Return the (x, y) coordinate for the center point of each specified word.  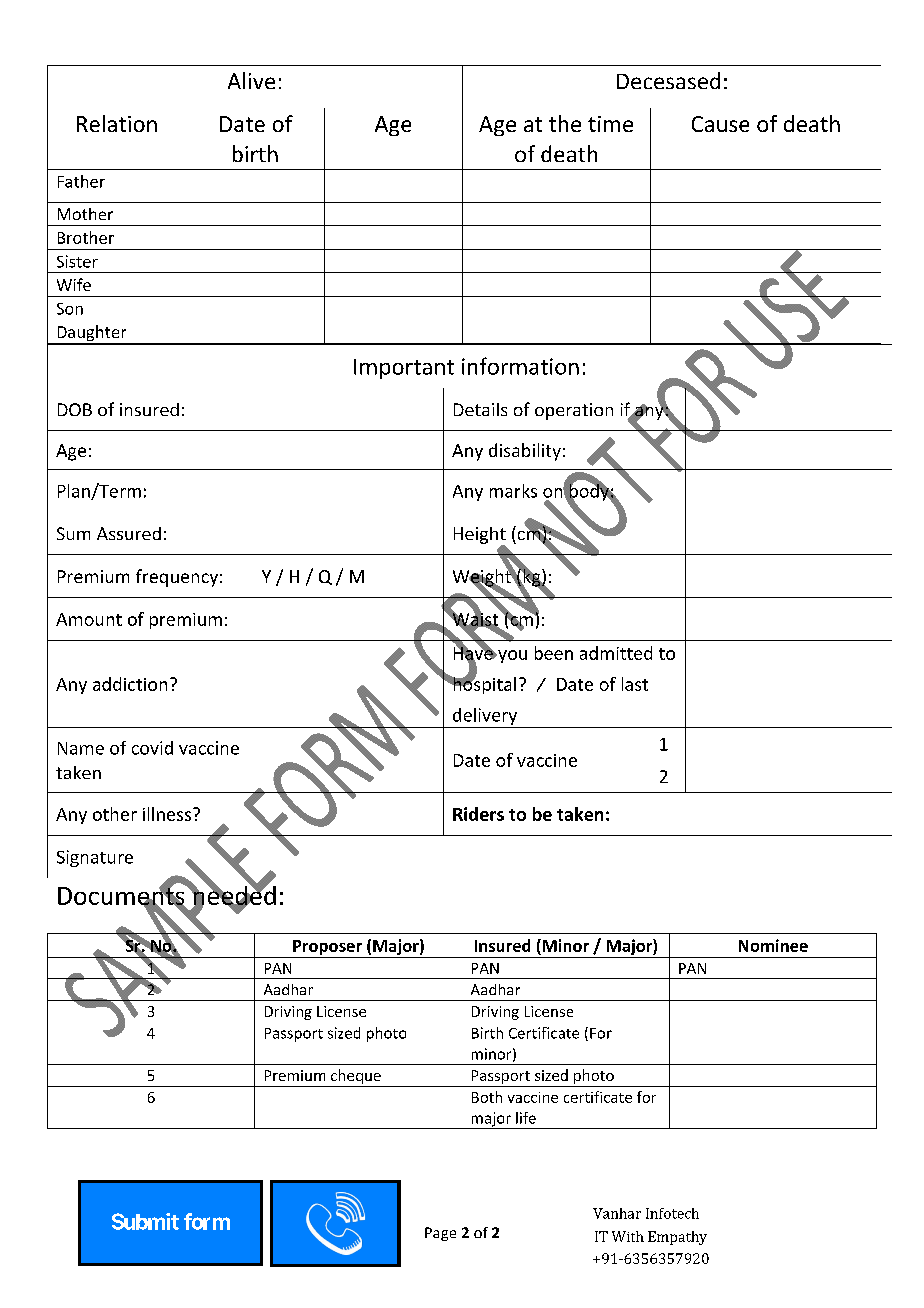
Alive (251, 80)
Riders (478, 814)
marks (513, 491)
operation (574, 411)
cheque (356, 1078)
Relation (117, 123)
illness (167, 814)
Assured (129, 533)
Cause (720, 124)
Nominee (773, 945)
